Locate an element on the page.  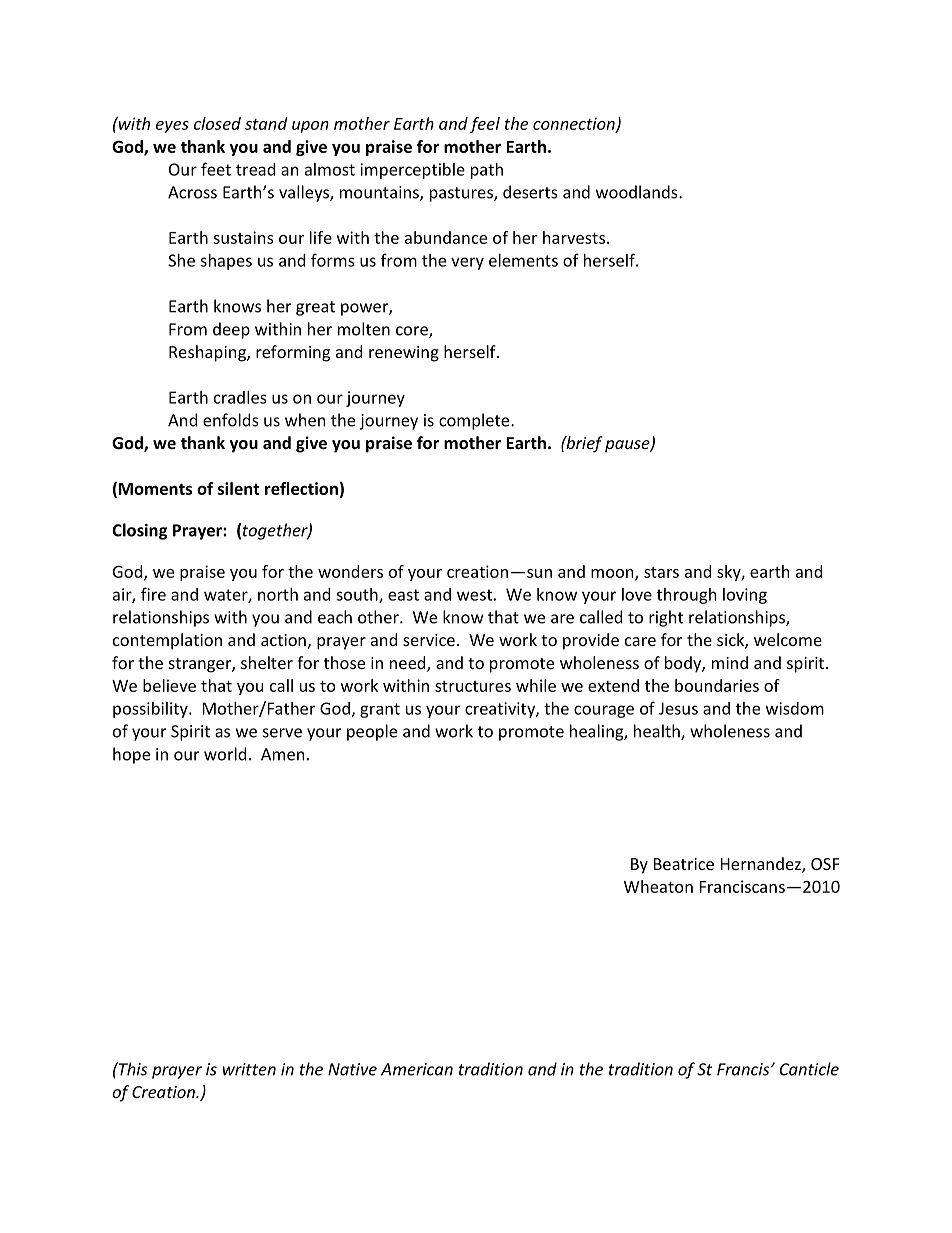
stars is located at coordinates (661, 572).
